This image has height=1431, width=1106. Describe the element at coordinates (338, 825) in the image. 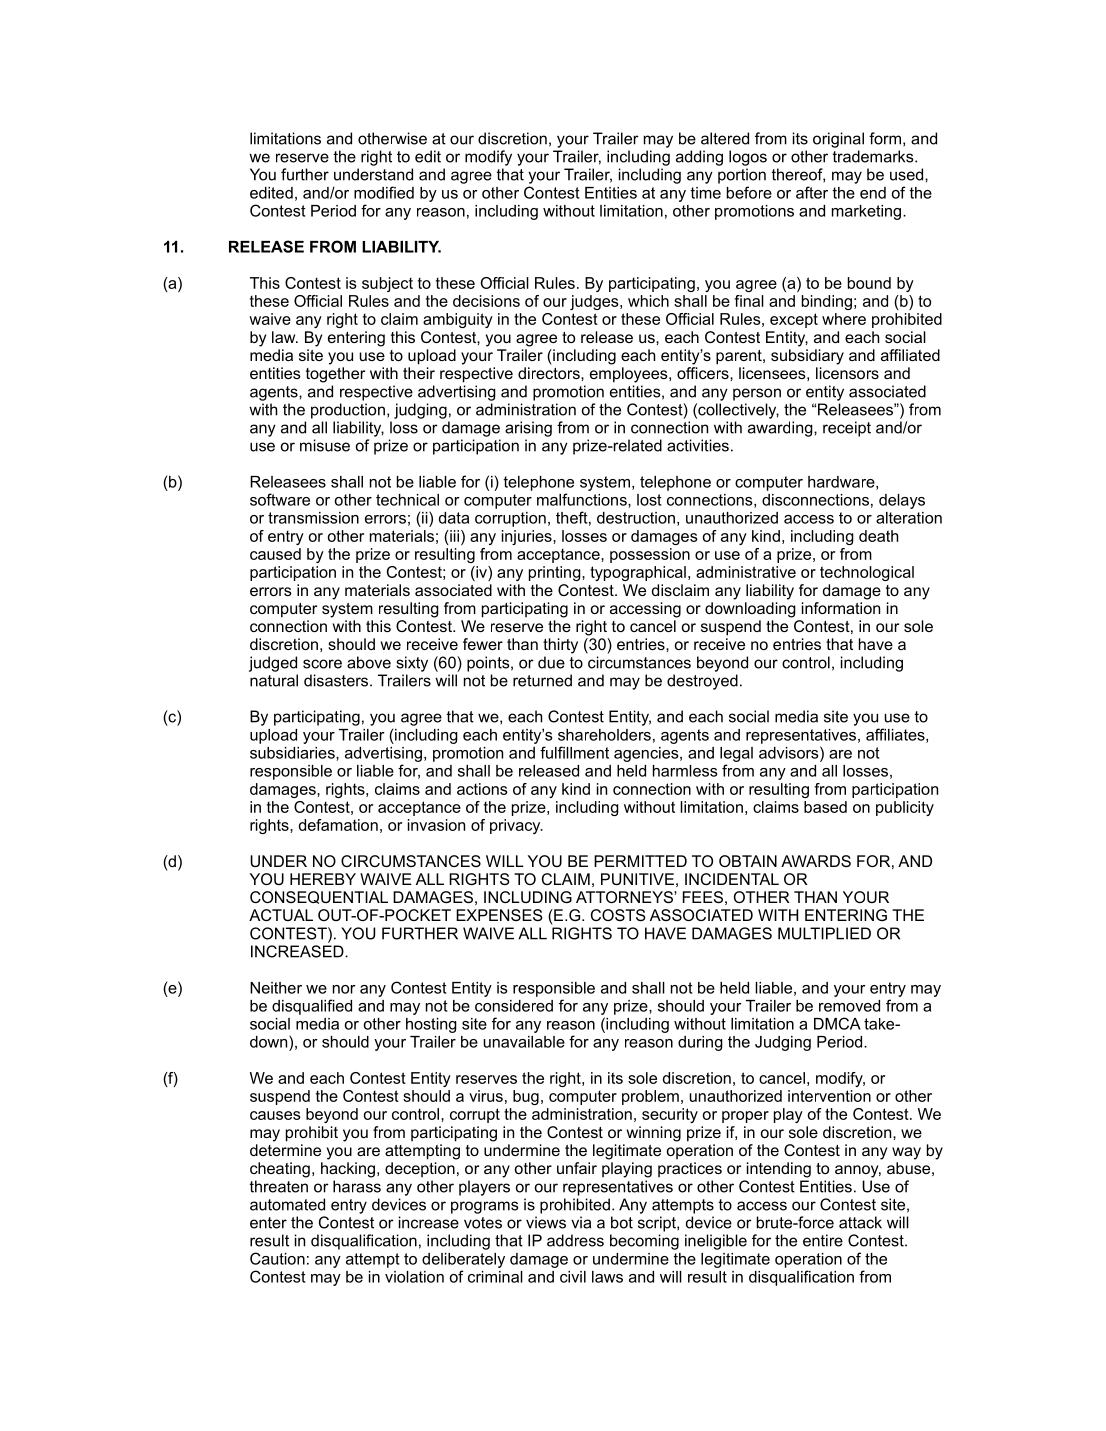

I see `defamation` at that location.
